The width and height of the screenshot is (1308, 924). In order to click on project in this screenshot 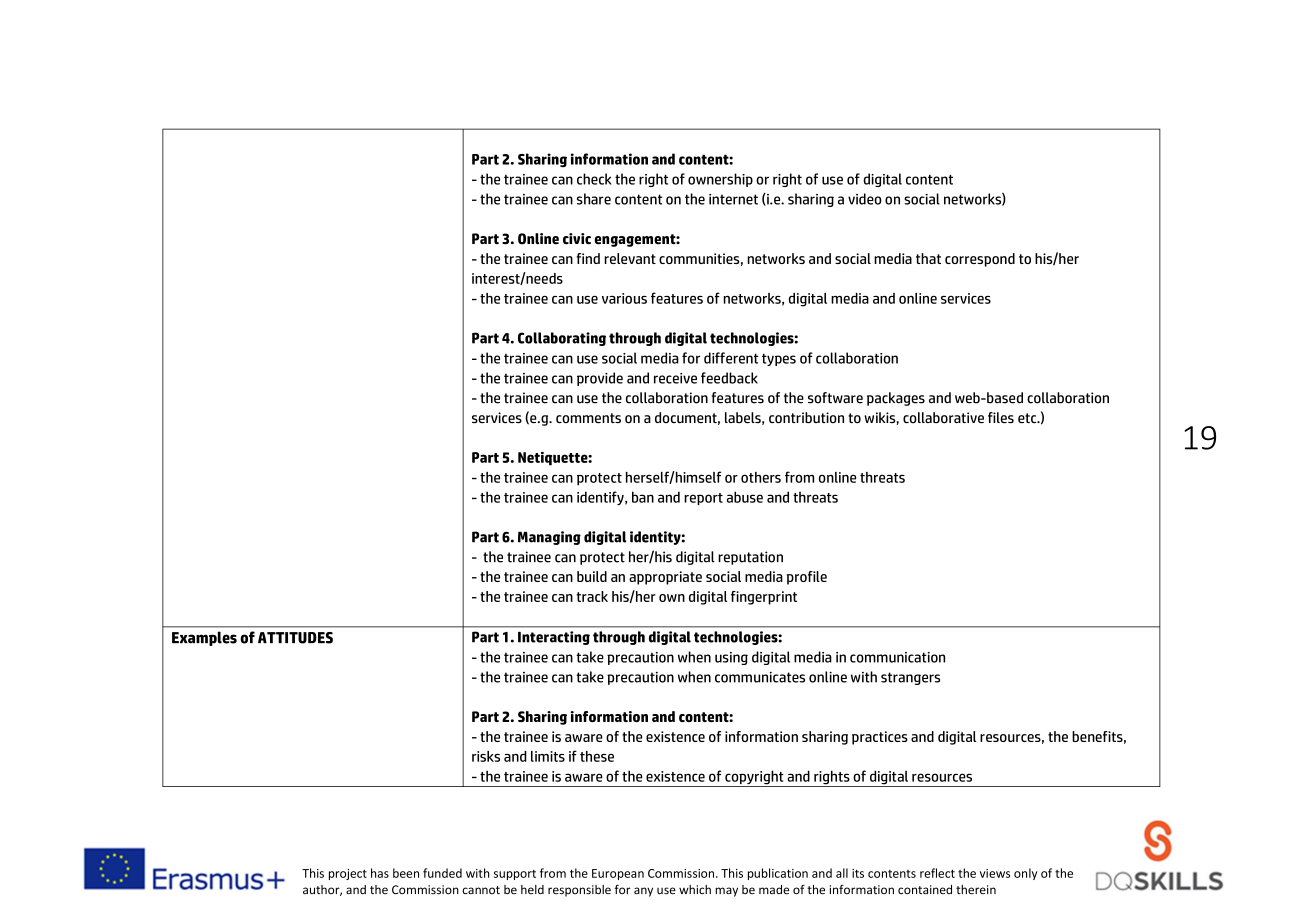, I will do `click(348, 874)`.
